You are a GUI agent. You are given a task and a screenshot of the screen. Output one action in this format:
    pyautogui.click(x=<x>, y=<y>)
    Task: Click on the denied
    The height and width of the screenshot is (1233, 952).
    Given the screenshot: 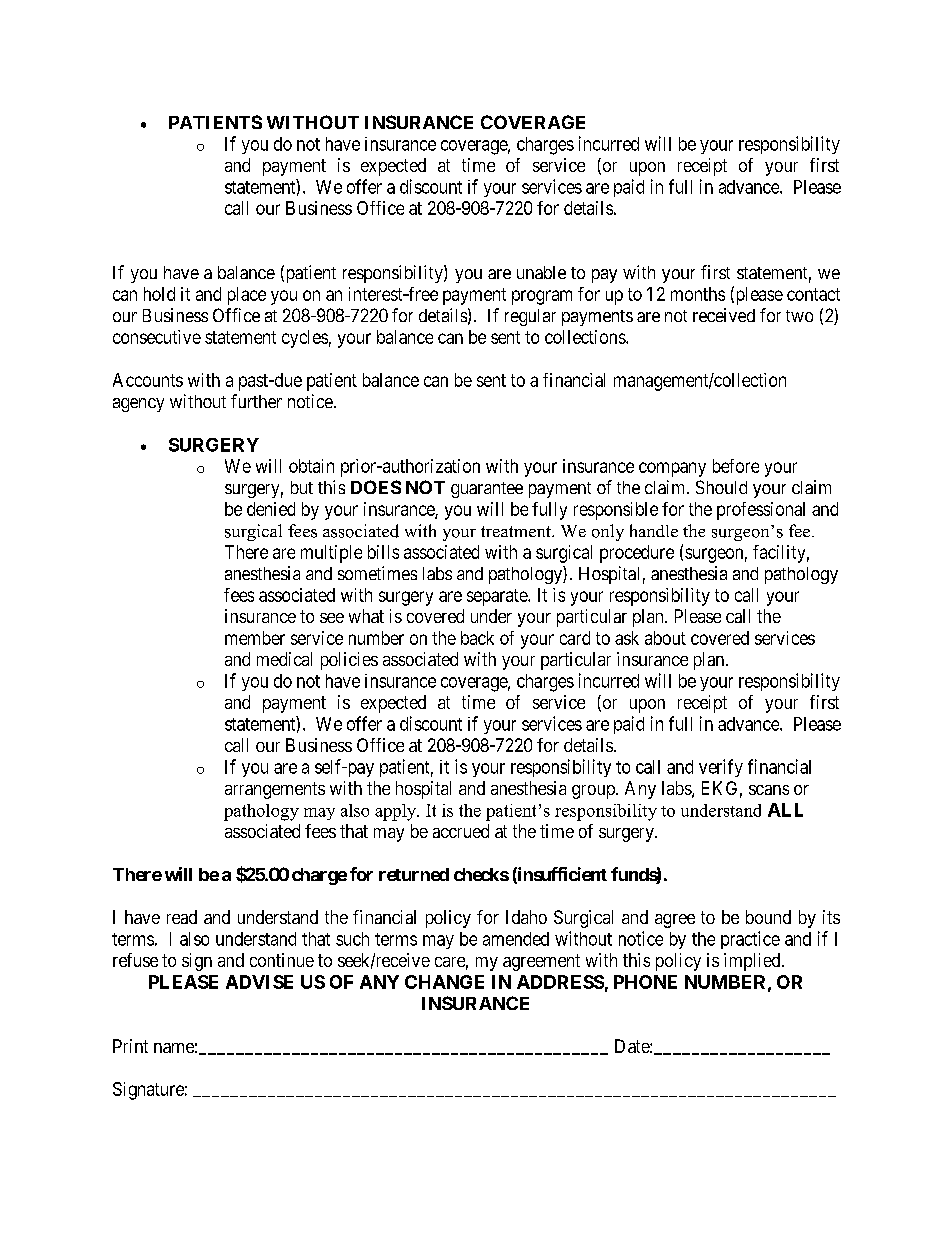 What is the action you would take?
    pyautogui.click(x=271, y=509)
